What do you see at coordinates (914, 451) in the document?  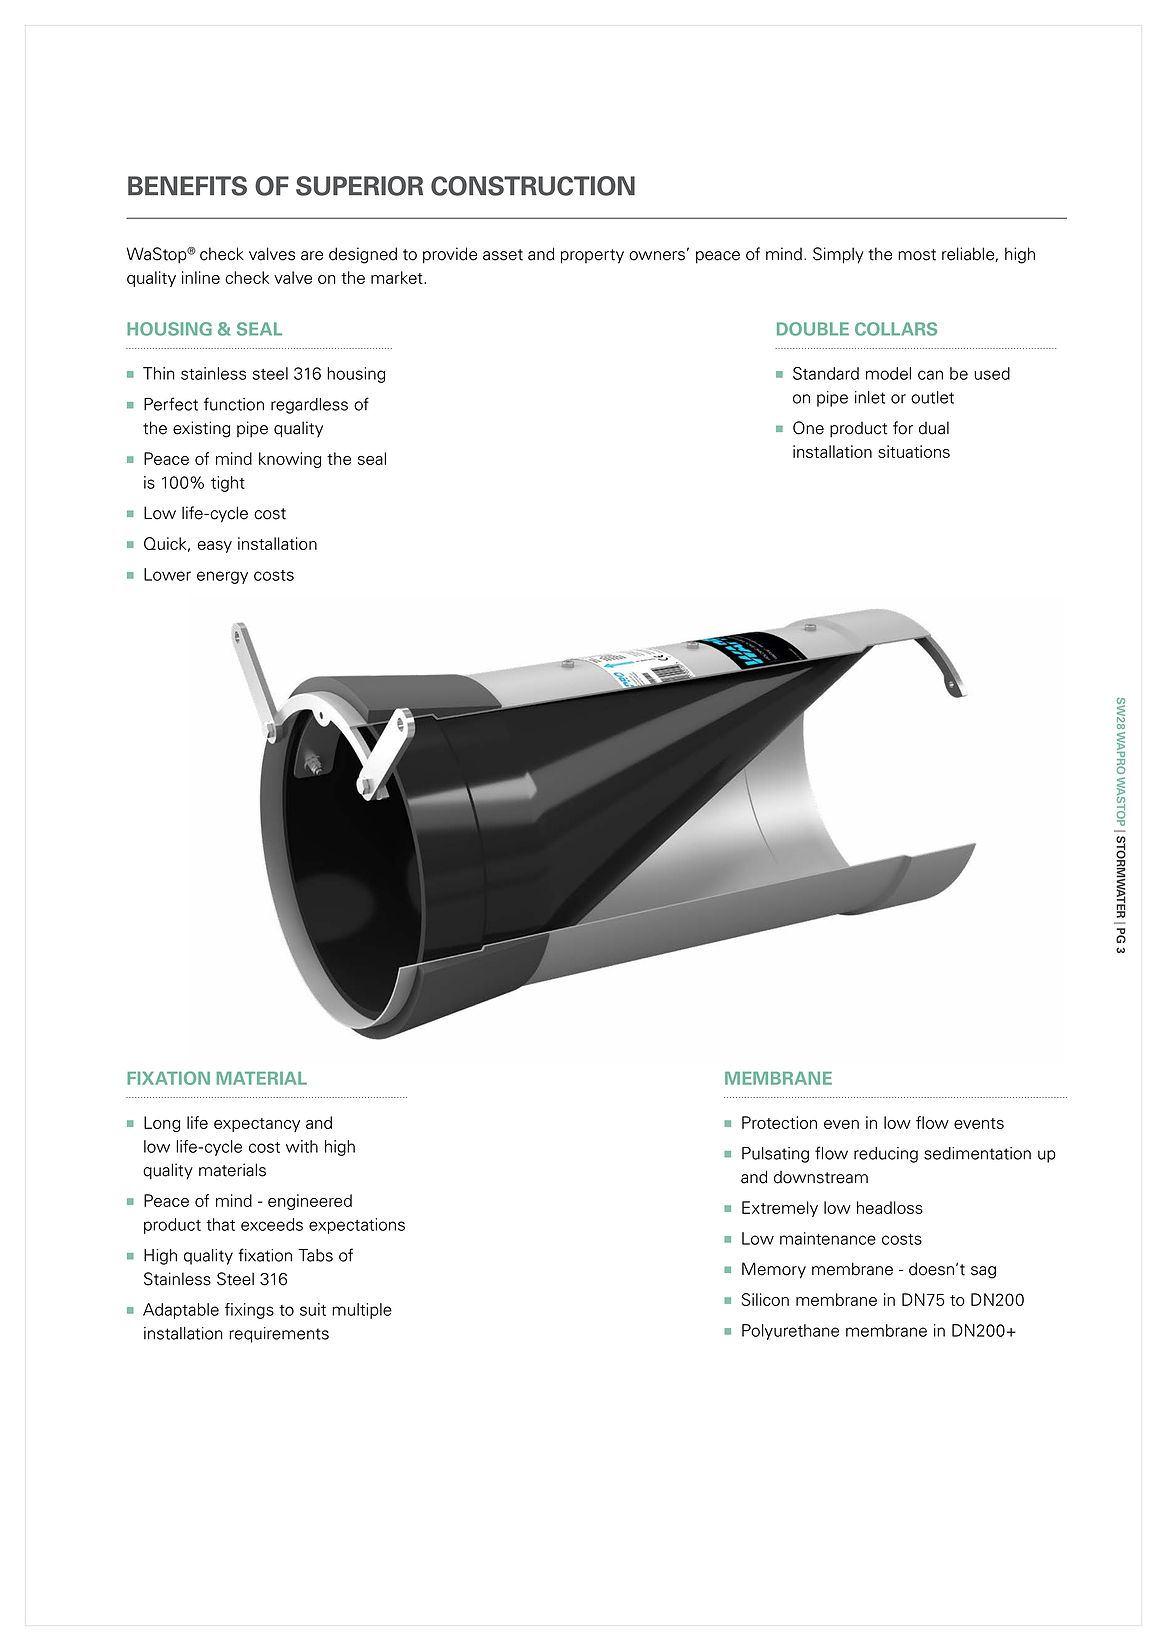 I see `situations` at bounding box center [914, 451].
